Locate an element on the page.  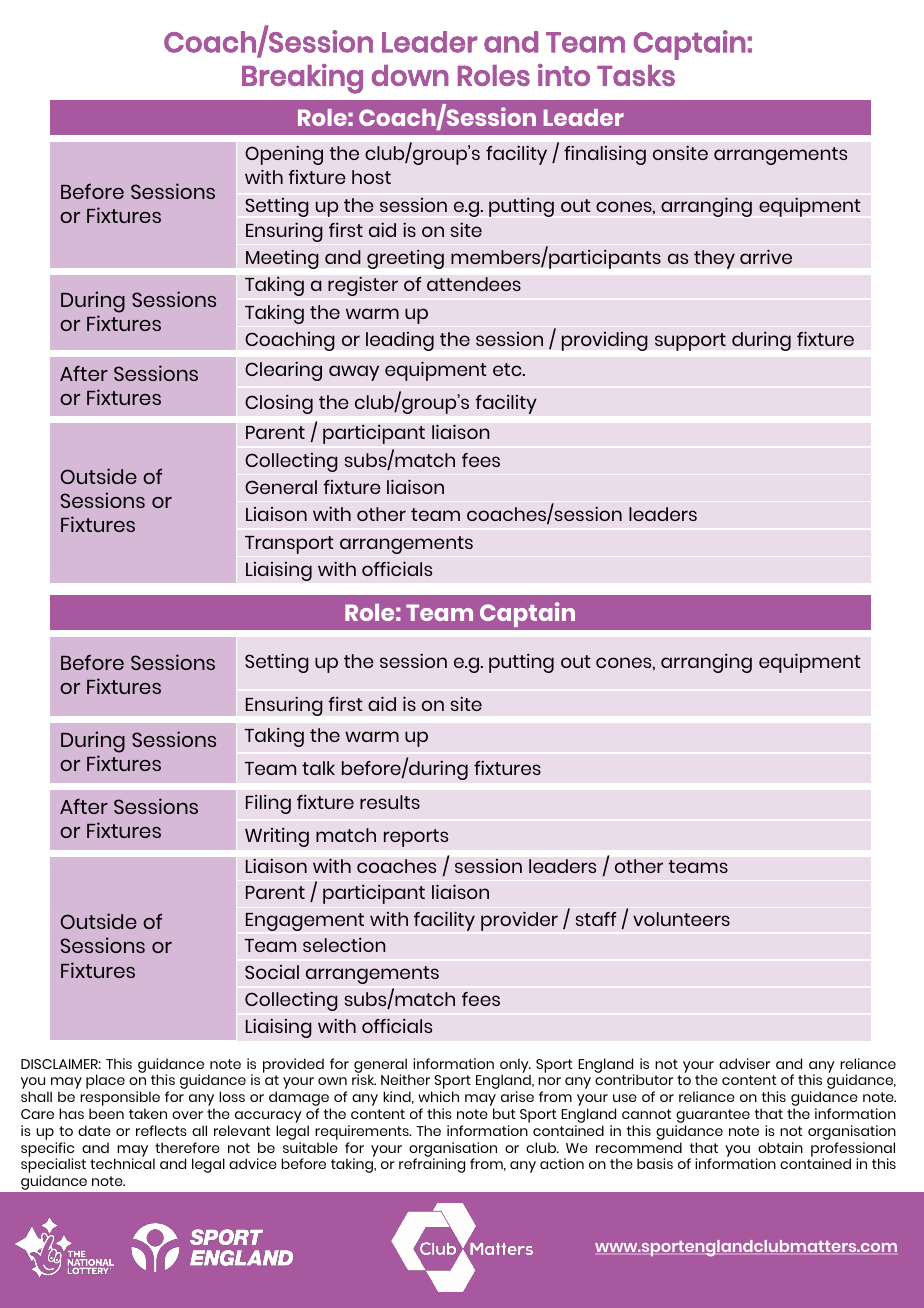
provider is located at coordinates (519, 921).
